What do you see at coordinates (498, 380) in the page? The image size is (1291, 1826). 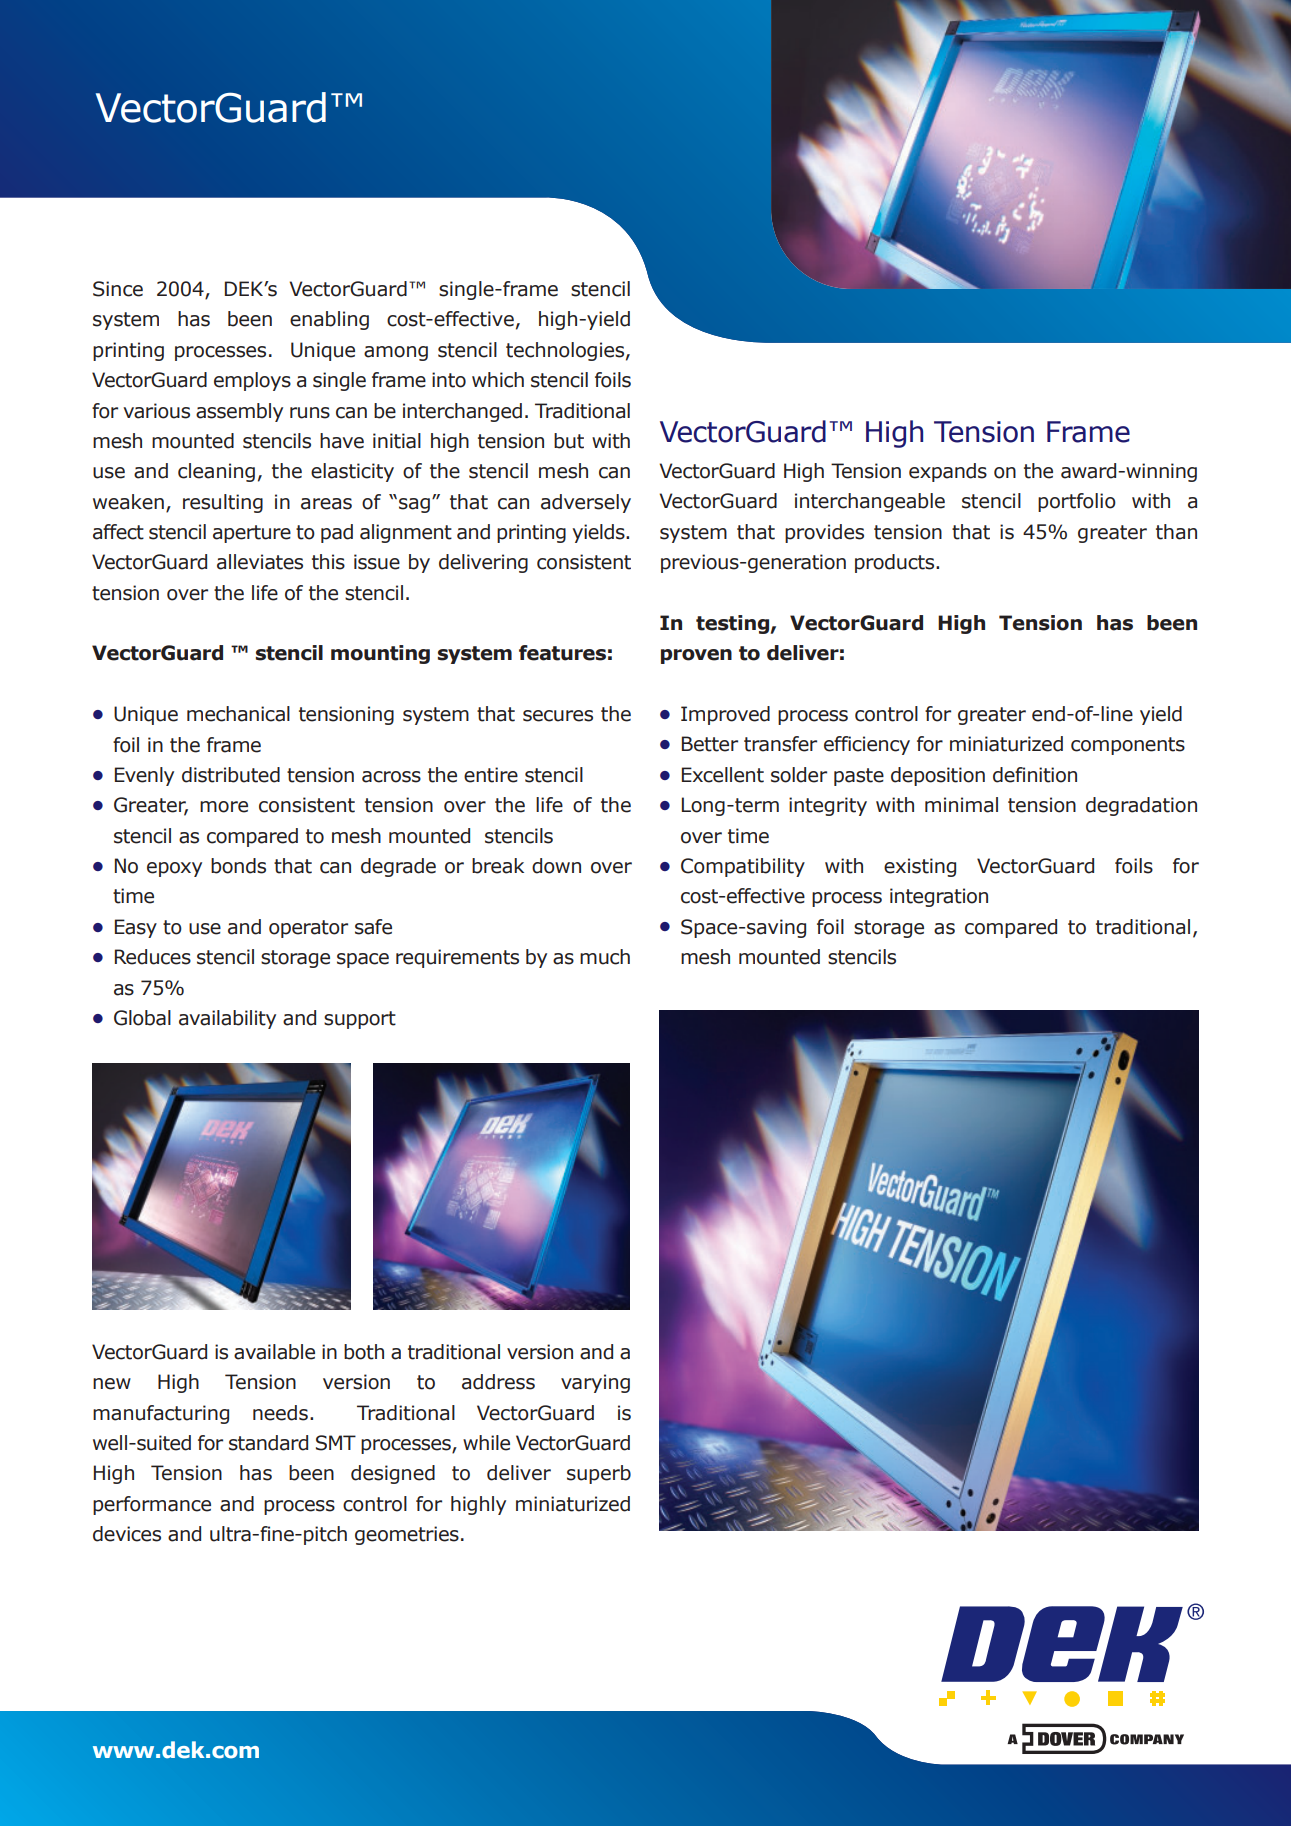 I see `which` at bounding box center [498, 380].
